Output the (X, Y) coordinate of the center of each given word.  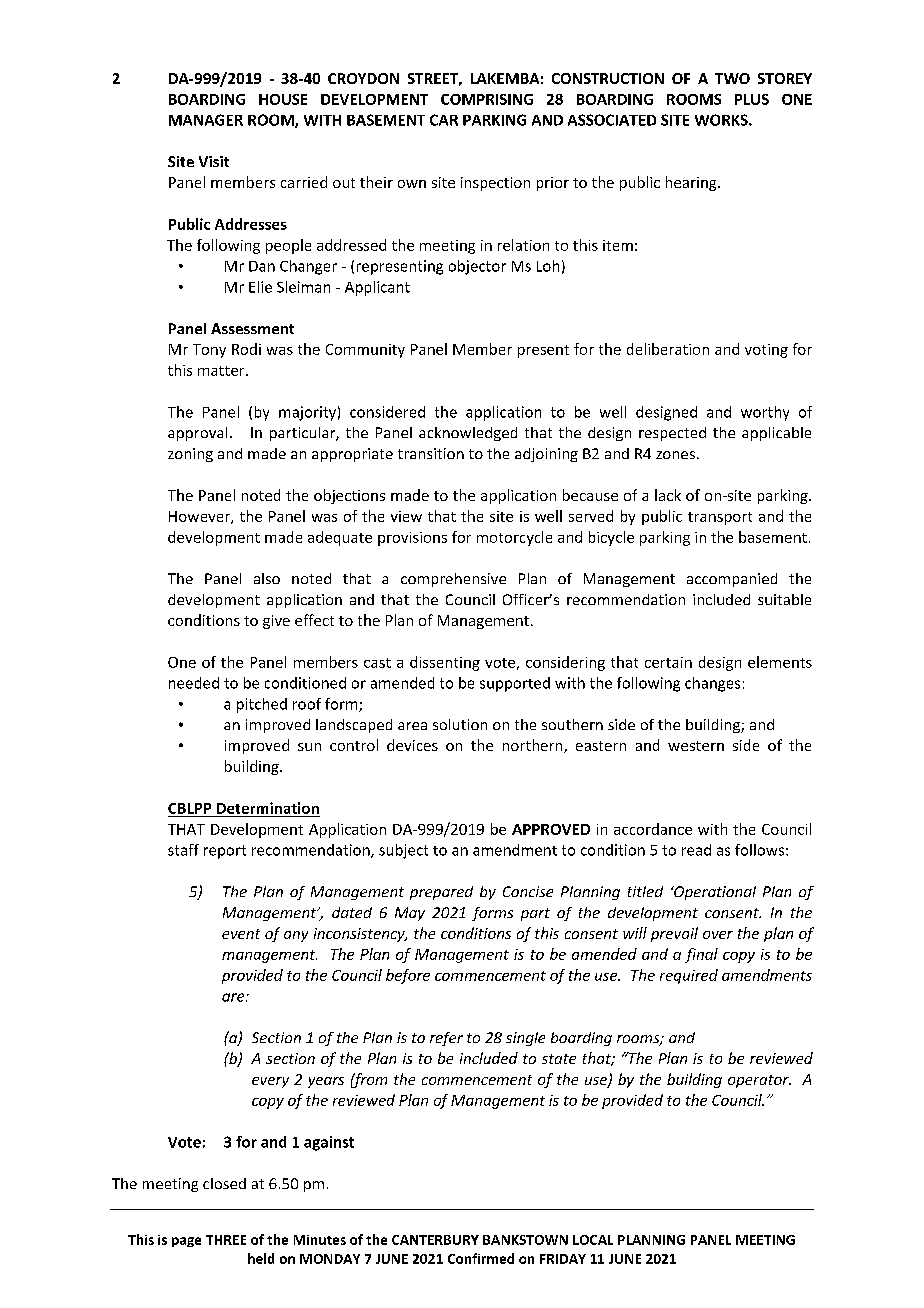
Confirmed (481, 1258)
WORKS (722, 120)
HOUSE (283, 99)
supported (515, 684)
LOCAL (593, 1240)
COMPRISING (487, 99)
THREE (226, 1240)
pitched (262, 705)
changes (712, 684)
